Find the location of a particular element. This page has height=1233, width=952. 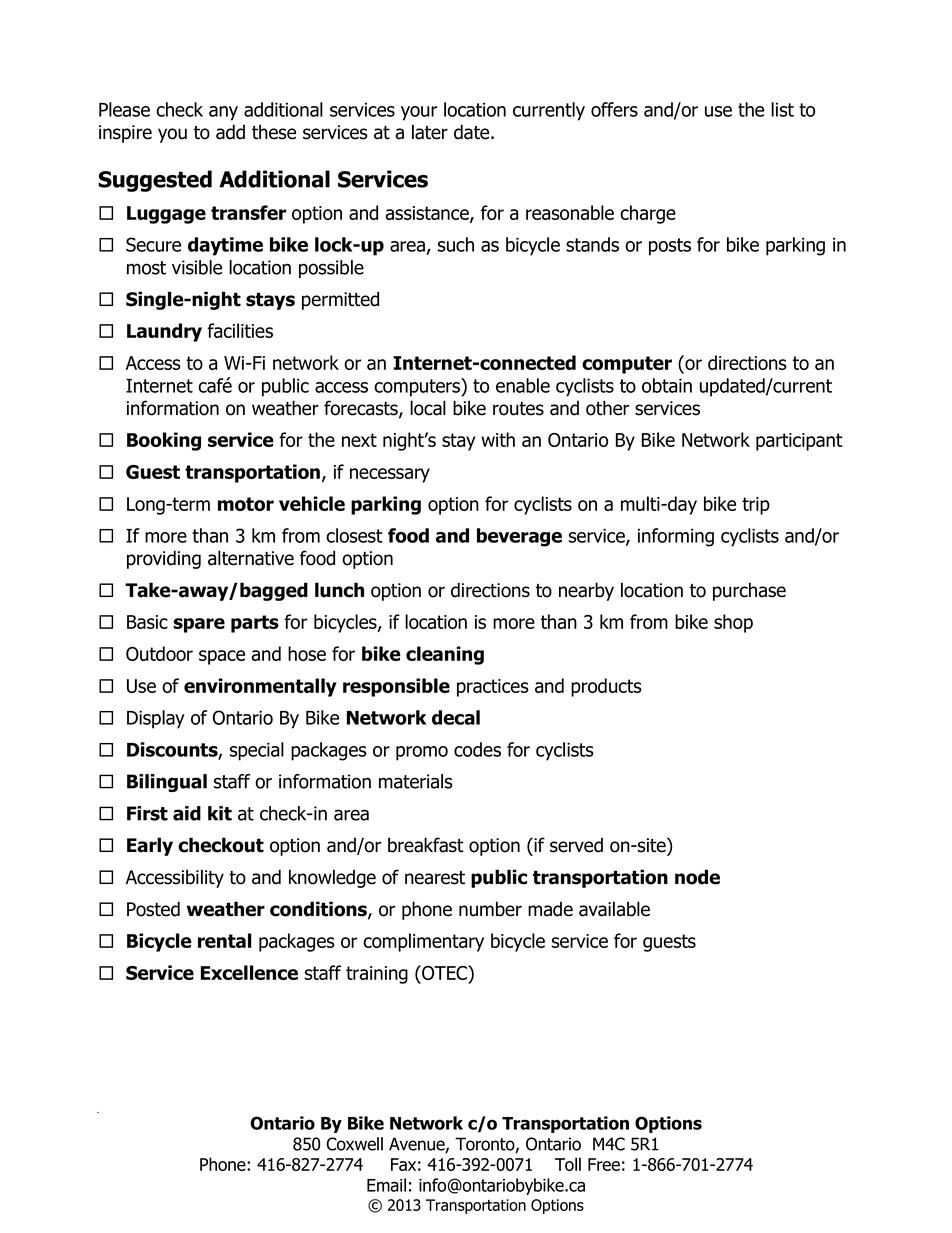

Email is located at coordinates (386, 1185).
